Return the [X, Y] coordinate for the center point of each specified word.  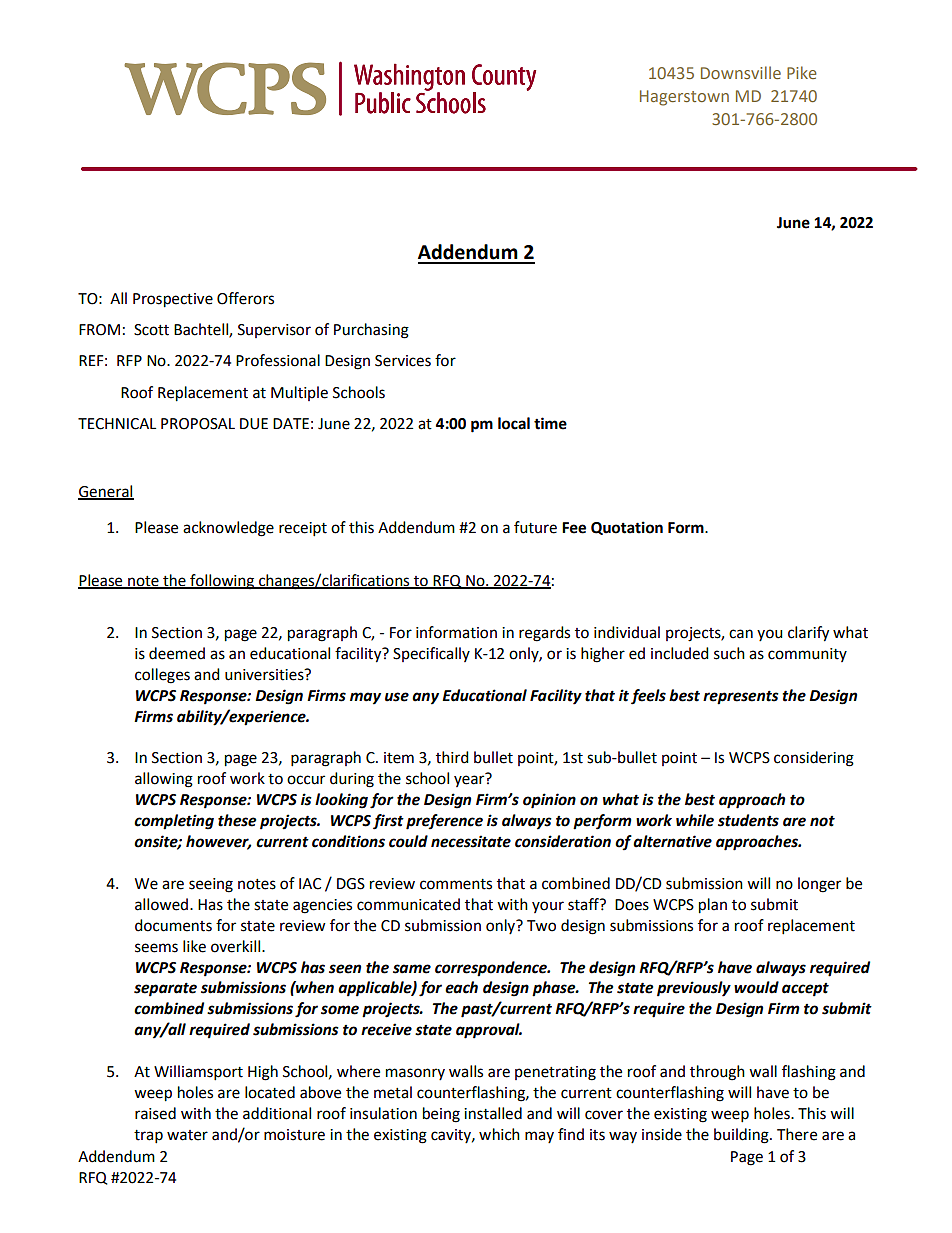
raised [155, 1113]
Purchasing [371, 331]
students [748, 820]
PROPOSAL [198, 424]
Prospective [173, 300]
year [469, 781]
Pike [802, 72]
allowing [164, 780]
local [514, 423]
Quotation [627, 528]
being [441, 1115]
